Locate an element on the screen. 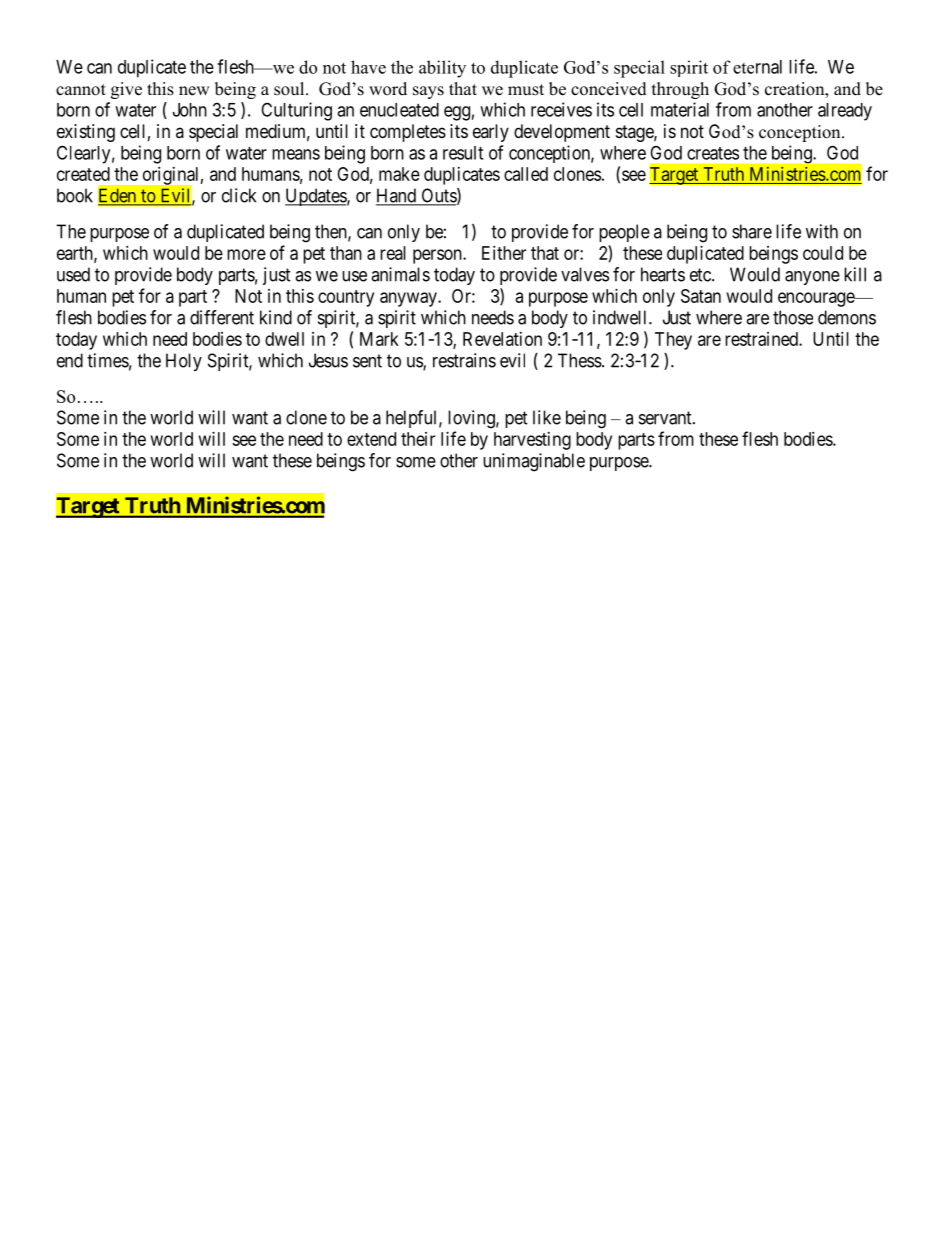  ability is located at coordinates (442, 69).
